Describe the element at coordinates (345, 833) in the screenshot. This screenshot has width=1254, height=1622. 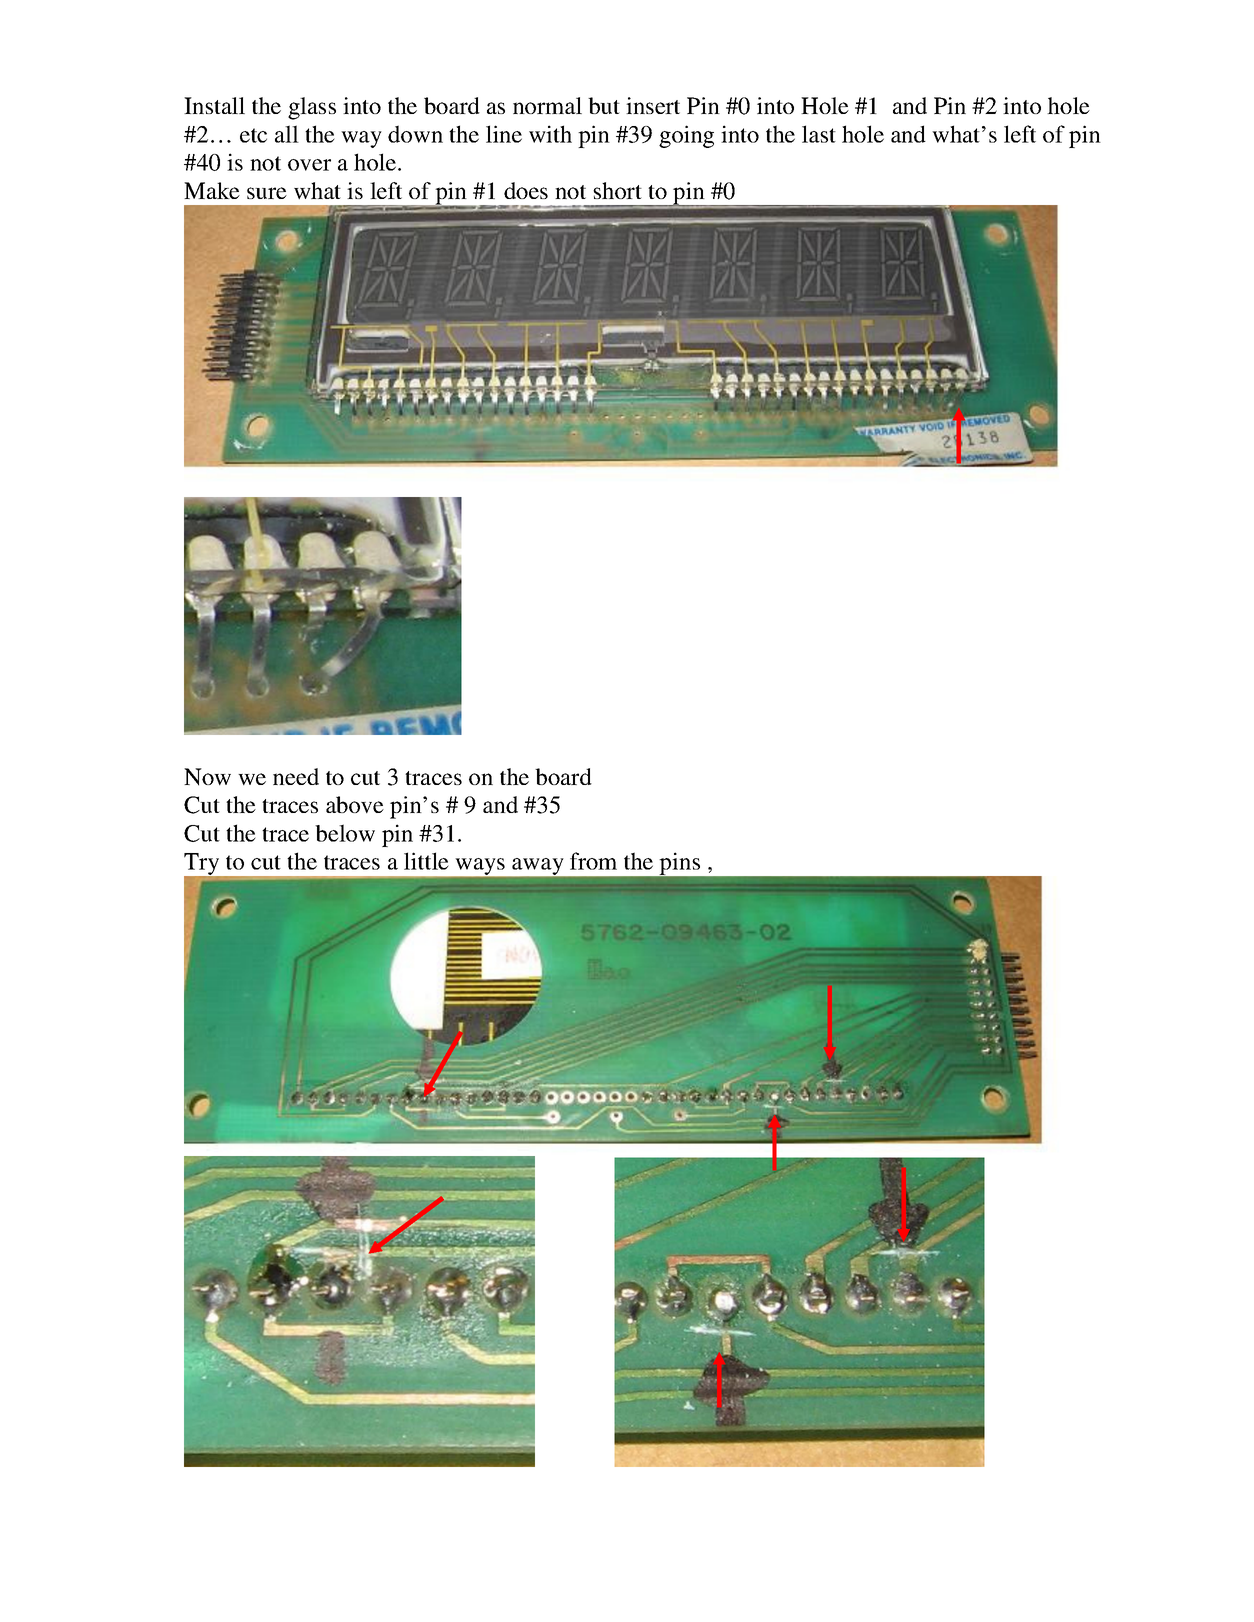
I see `below` at that location.
